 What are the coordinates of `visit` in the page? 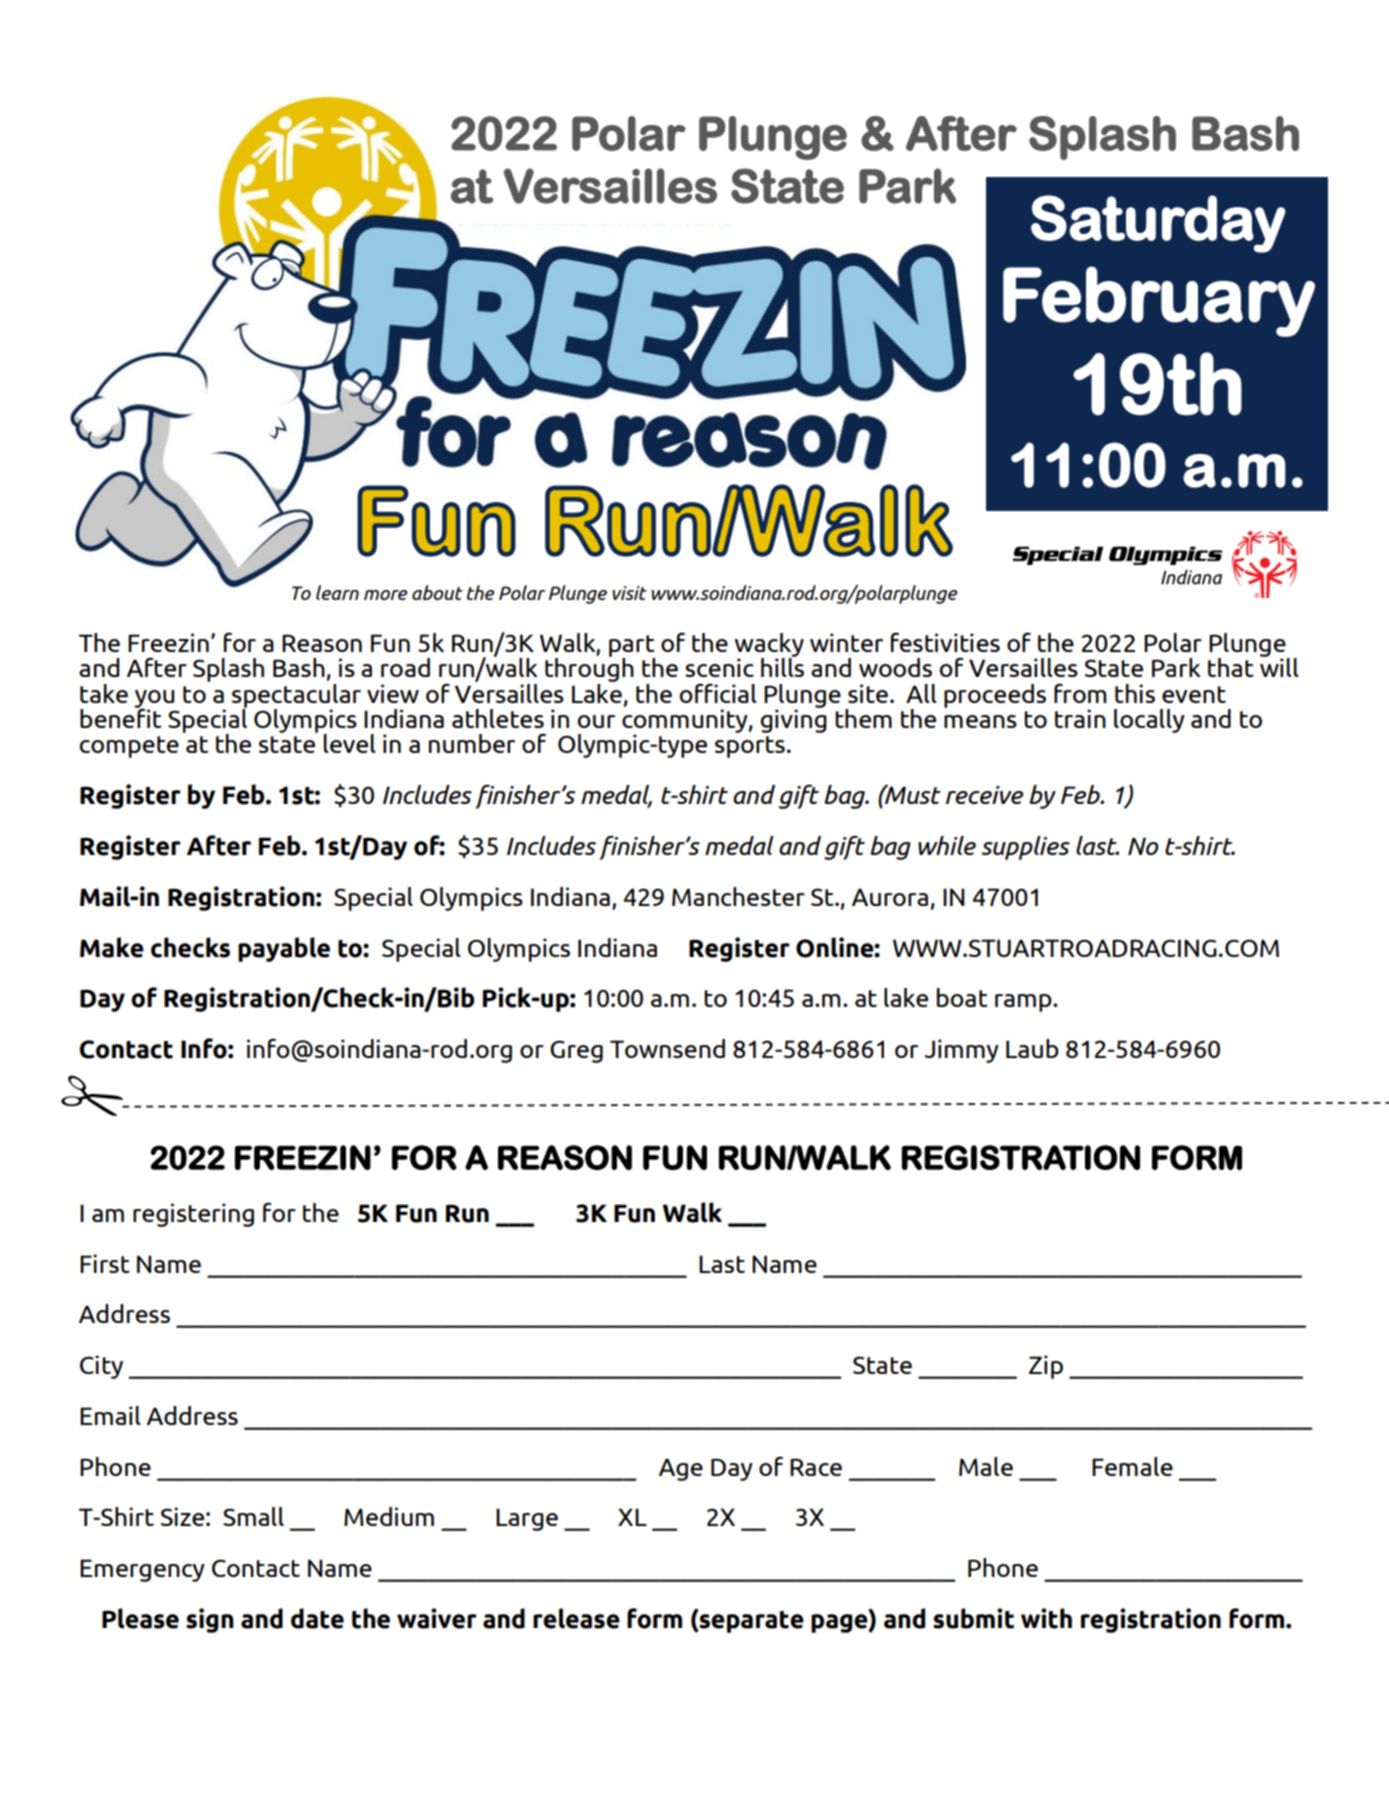 It's located at (629, 593).
